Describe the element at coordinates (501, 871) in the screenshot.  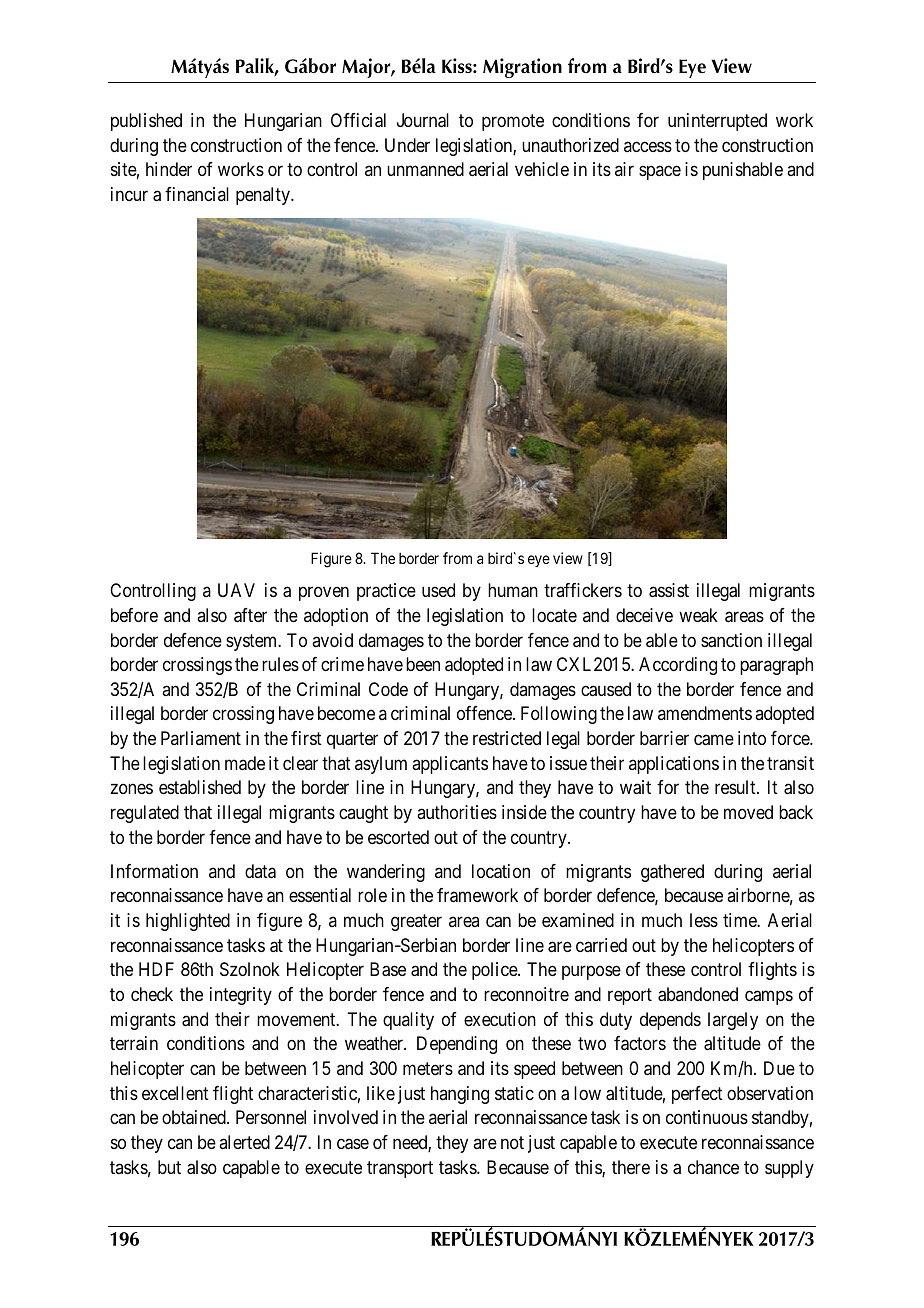
I see `location` at that location.
